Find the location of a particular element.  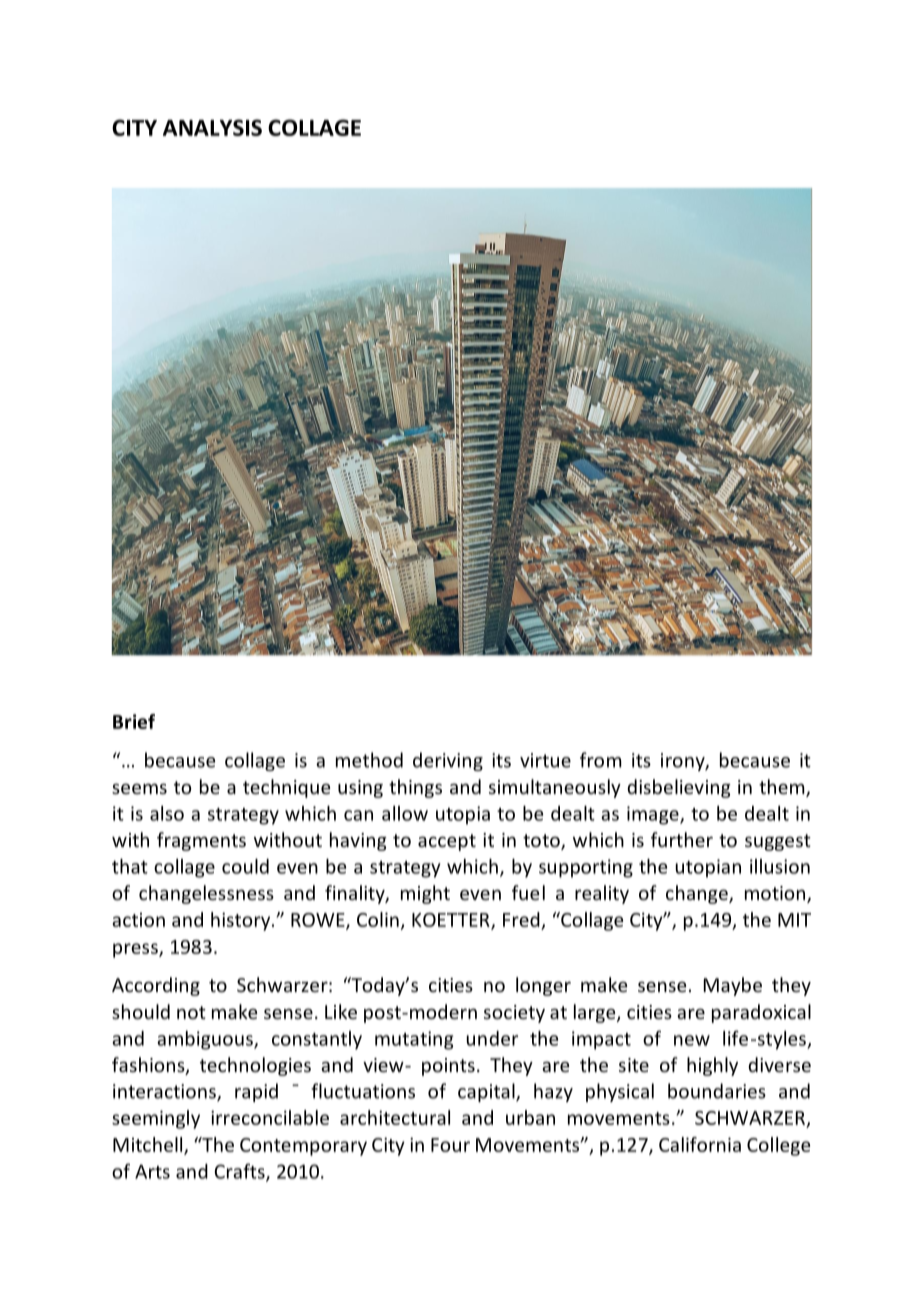

might is located at coordinates (425, 894).
